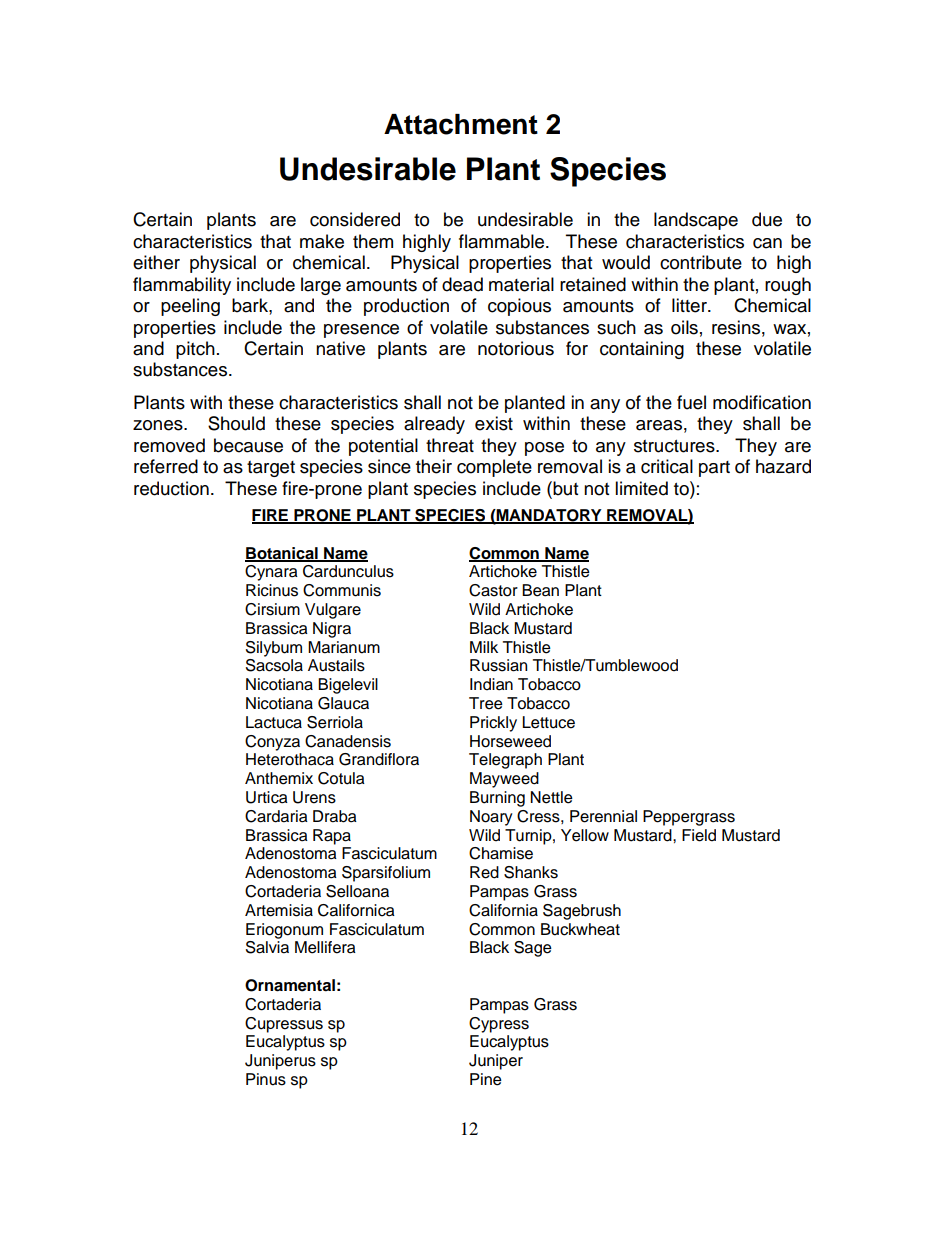  What do you see at coordinates (266, 1079) in the screenshot?
I see `Pinus` at bounding box center [266, 1079].
